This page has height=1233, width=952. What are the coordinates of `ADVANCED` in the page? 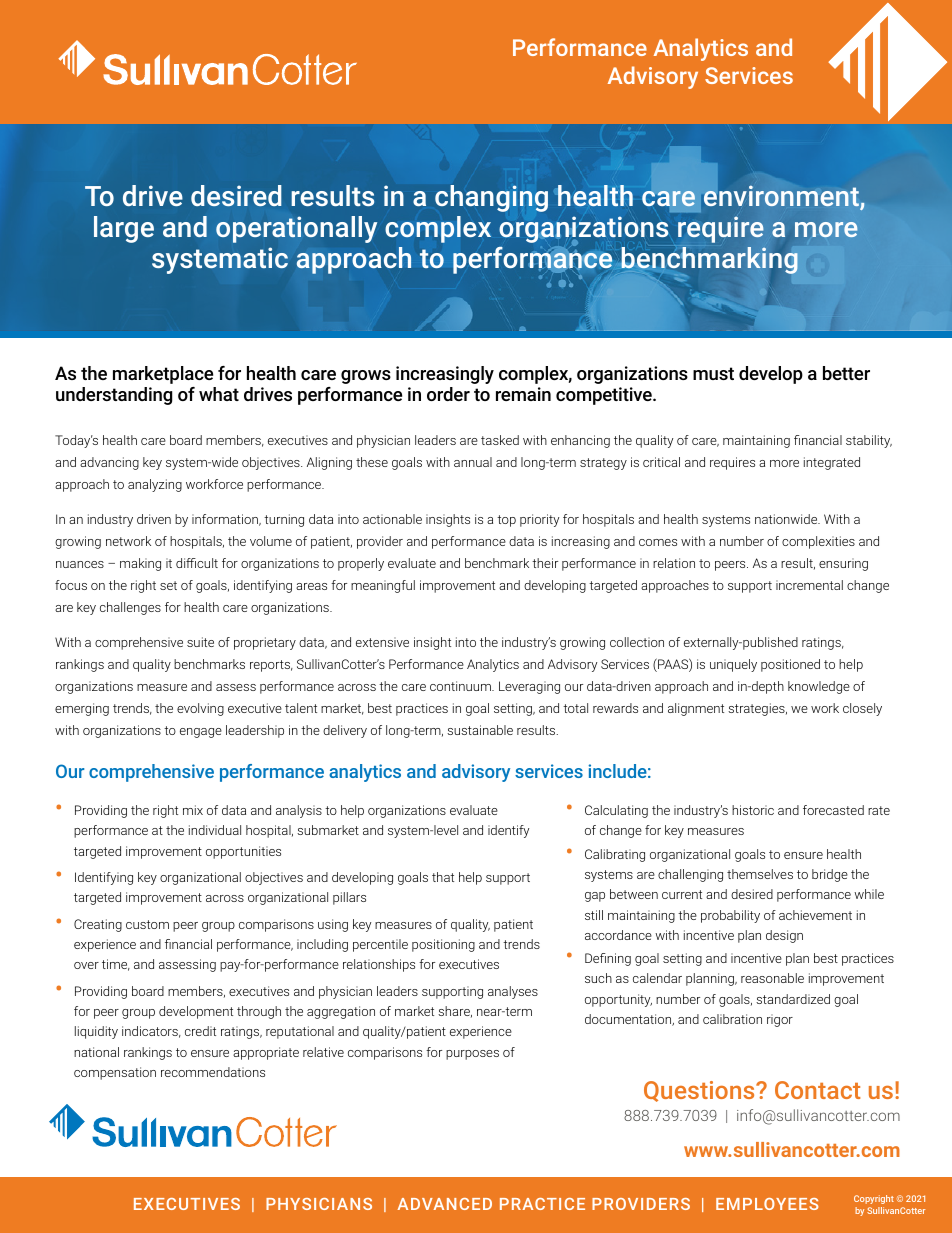 It's located at (444, 1204).
